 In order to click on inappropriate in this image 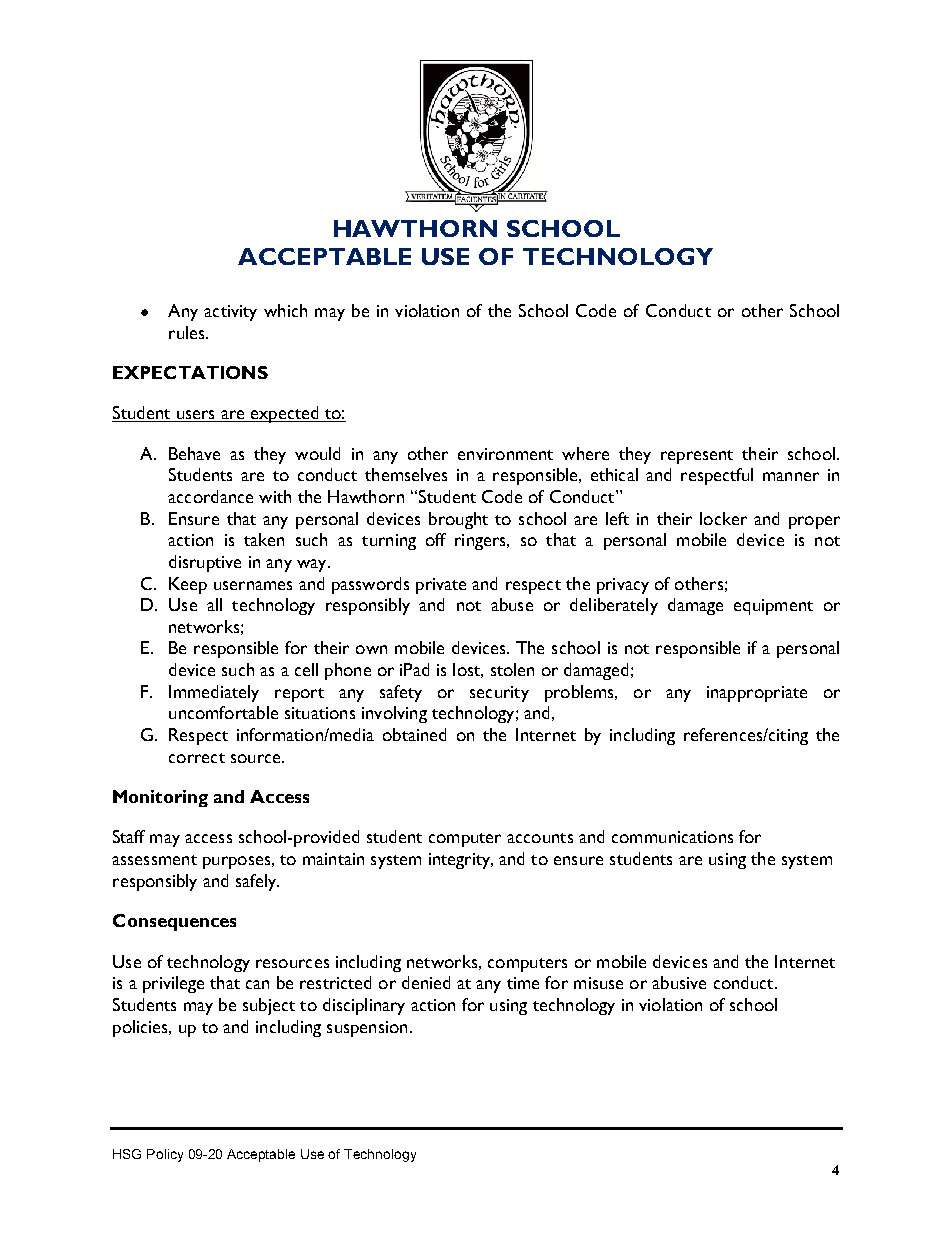, I will do `click(757, 694)`.
